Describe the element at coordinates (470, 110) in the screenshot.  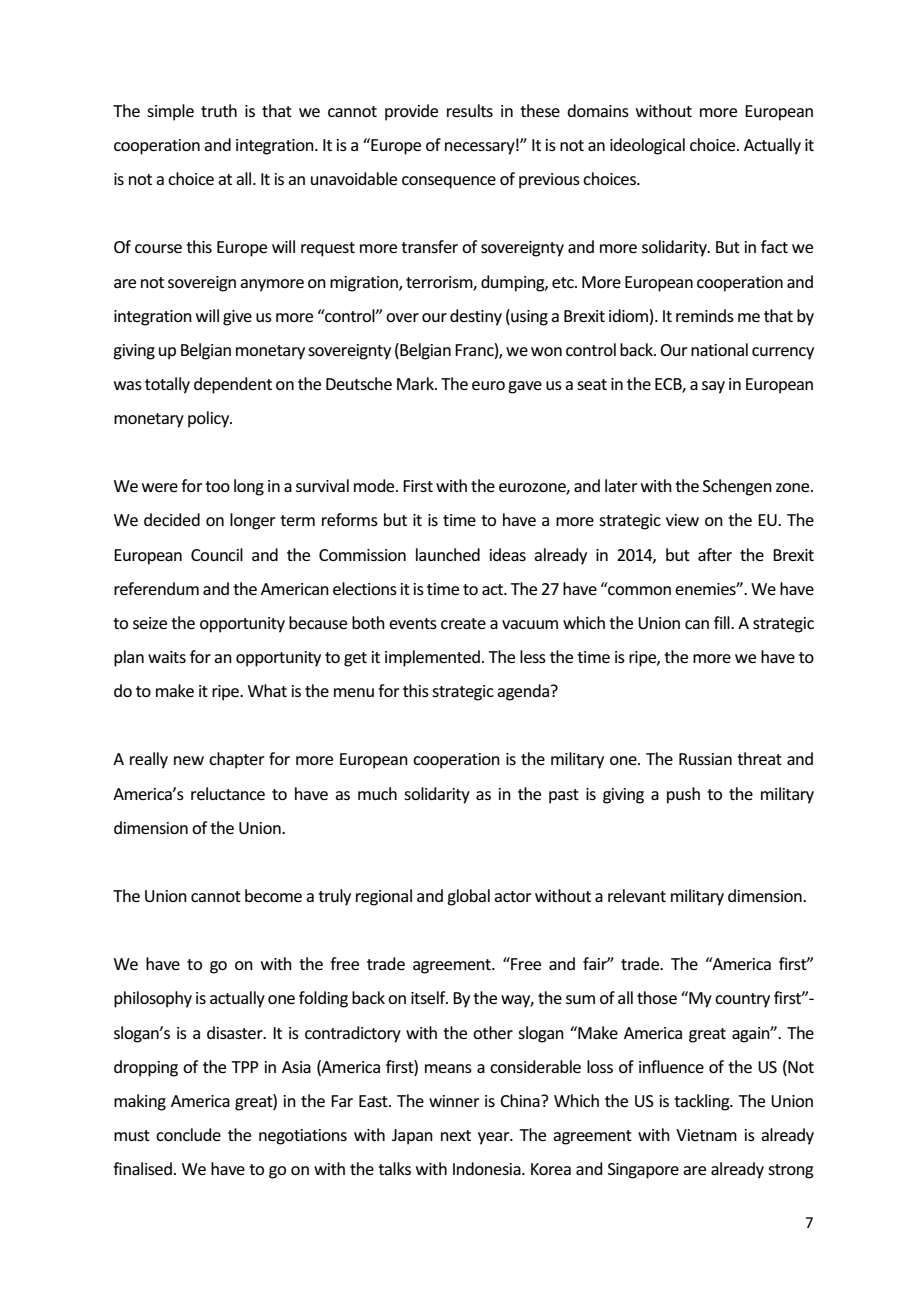
I see `results` at that location.
